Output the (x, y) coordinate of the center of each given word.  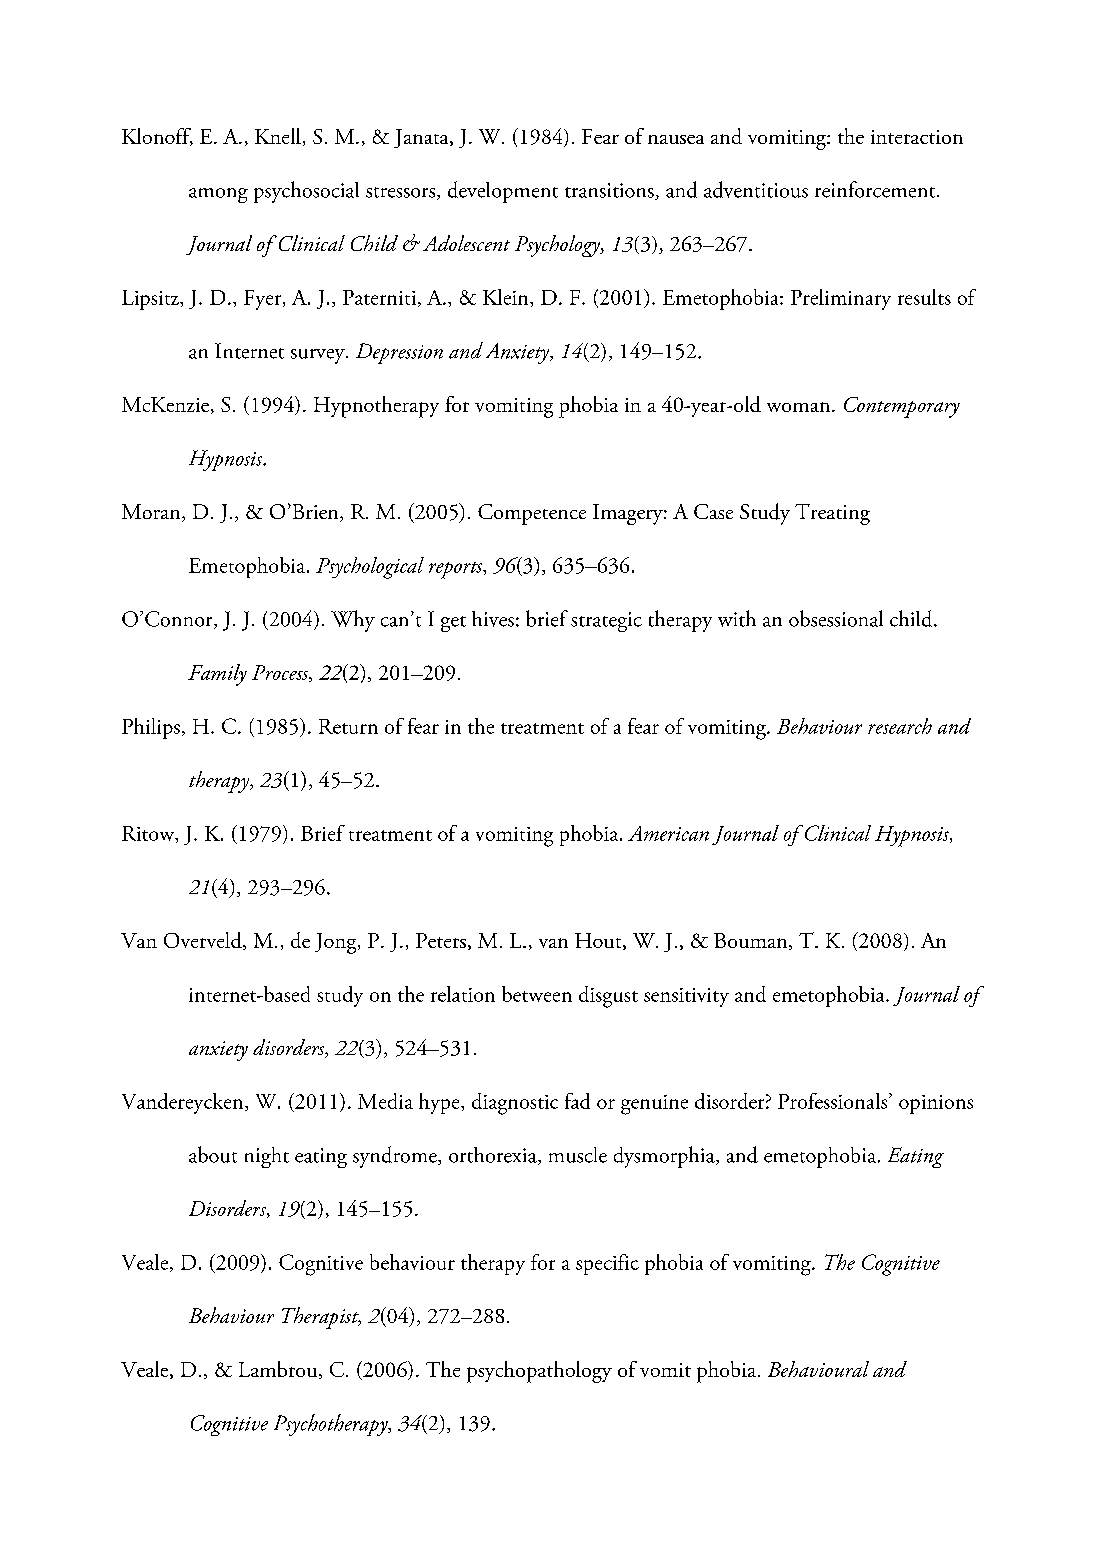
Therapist (321, 1318)
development (503, 192)
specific (607, 1264)
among (218, 195)
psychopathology (539, 1372)
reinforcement (876, 189)
